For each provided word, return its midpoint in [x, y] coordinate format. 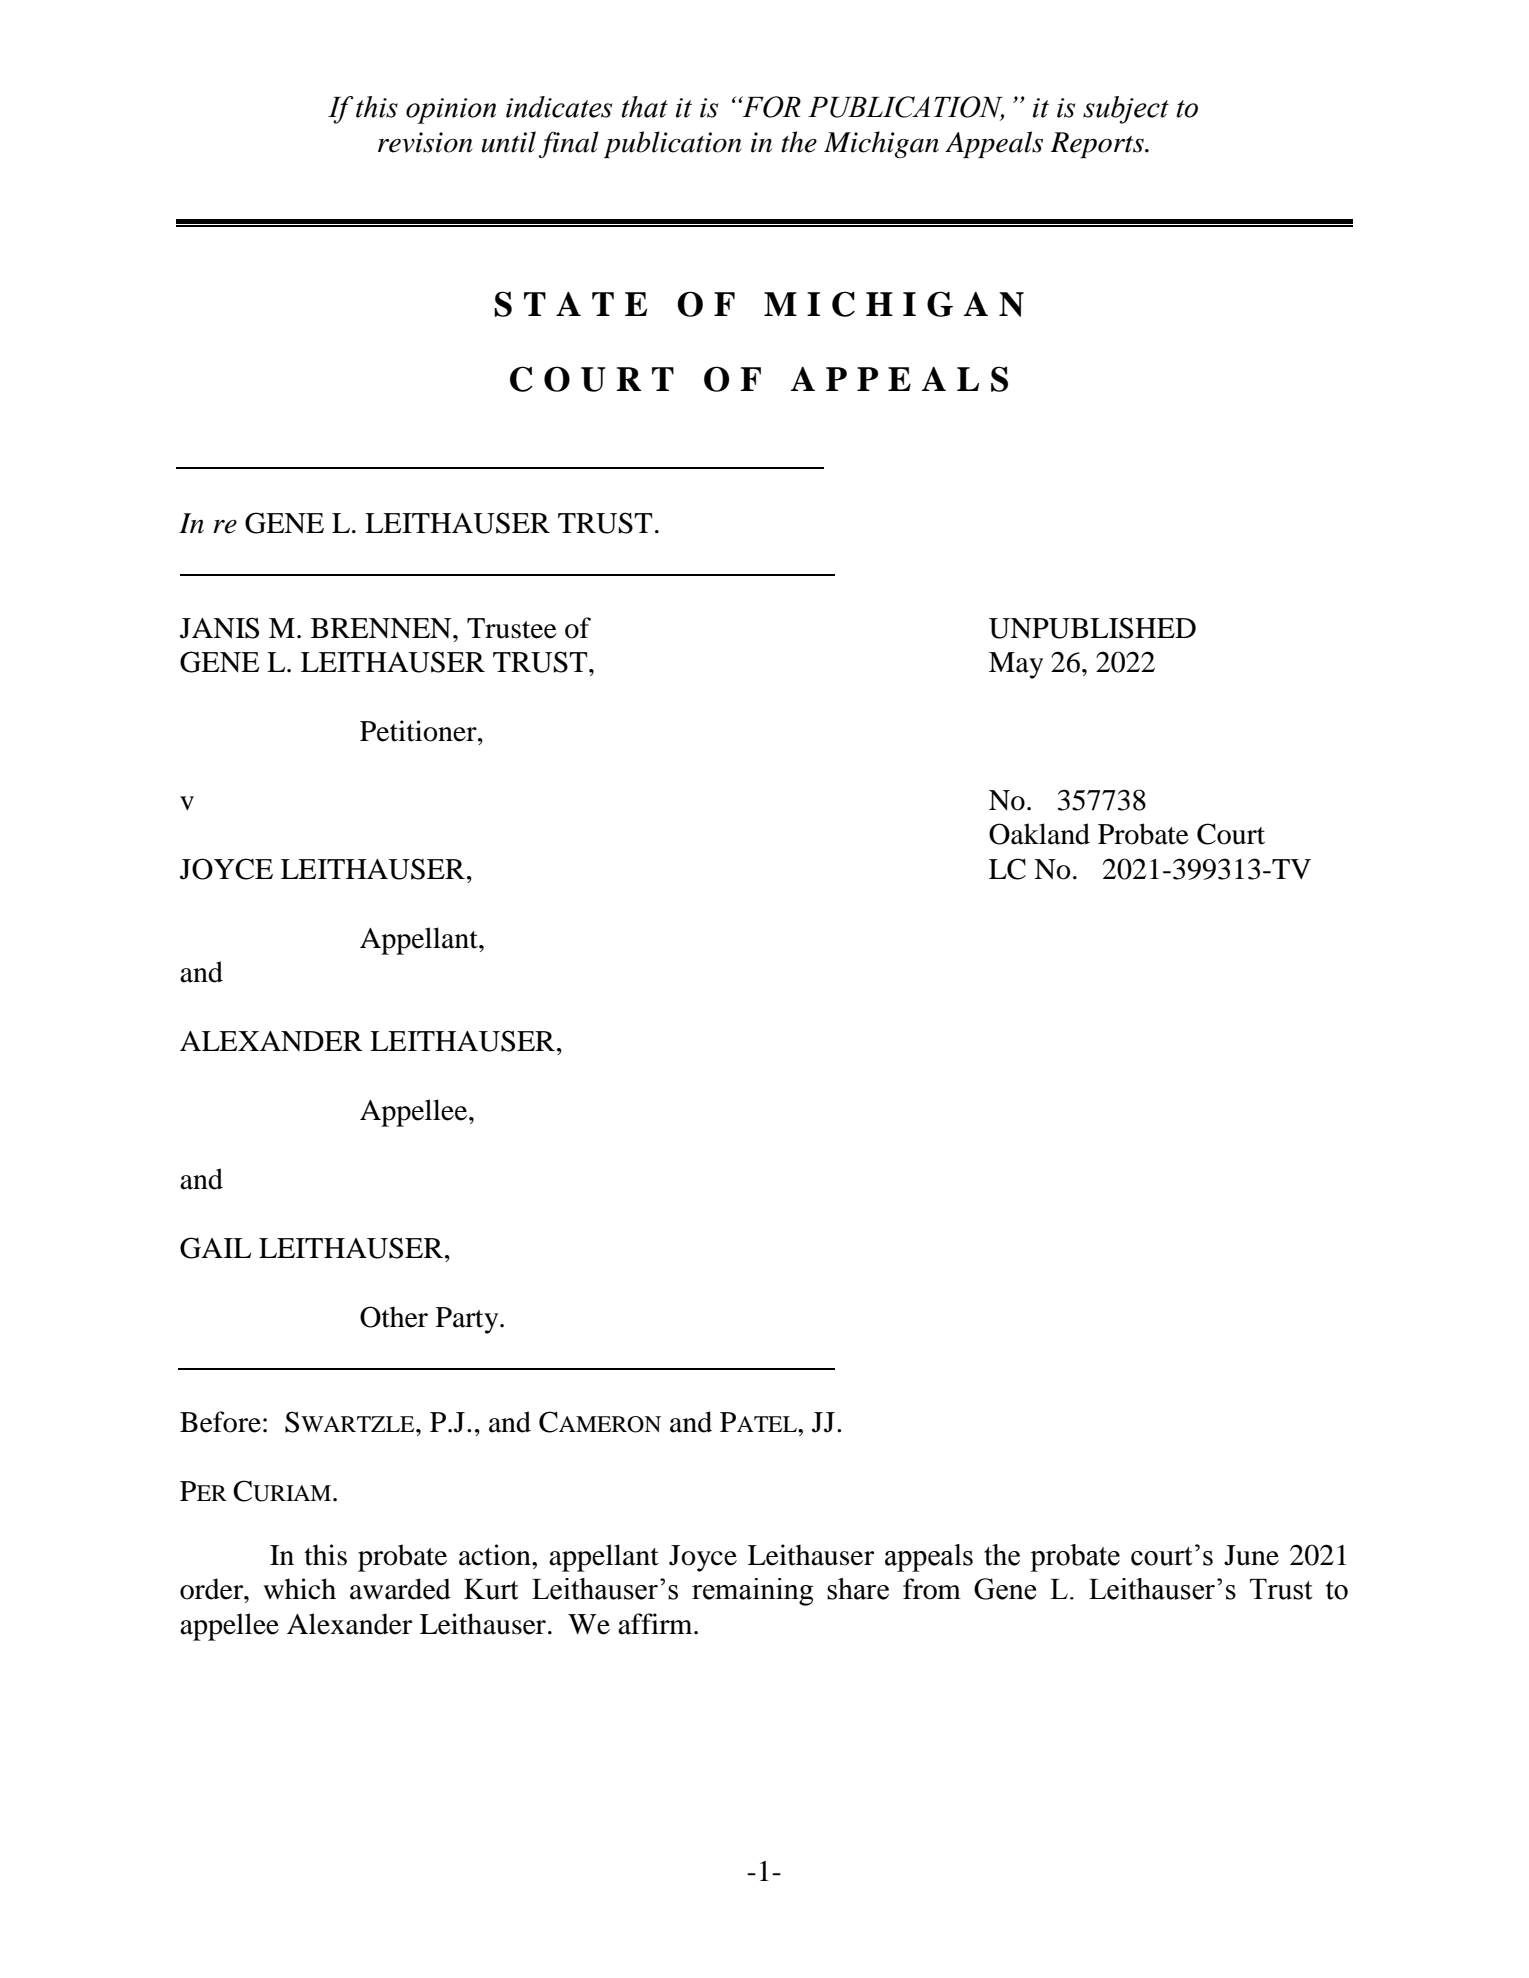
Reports [1098, 145]
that [645, 107]
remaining [752, 1592]
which [299, 1589]
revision [425, 142]
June [1251, 1555]
